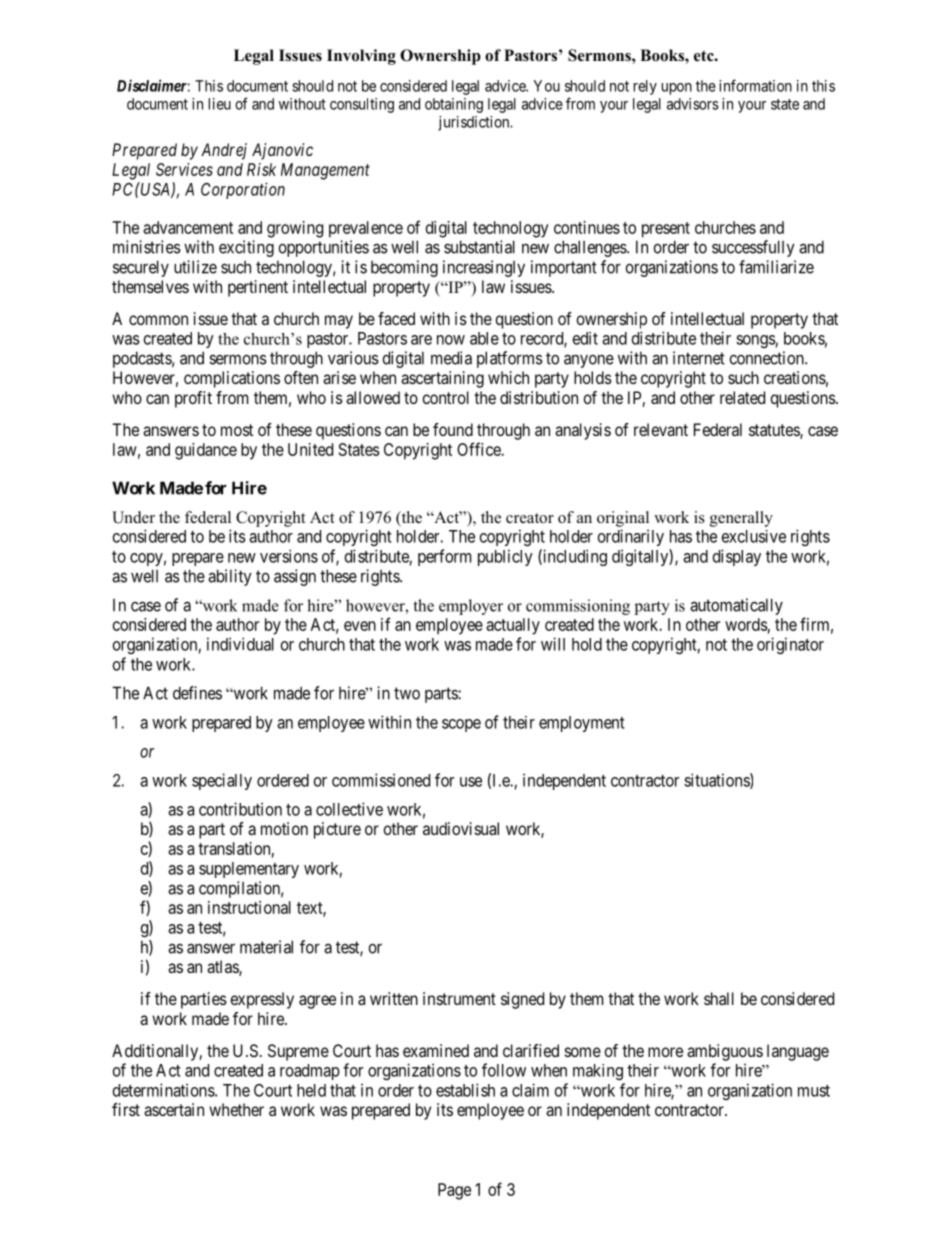 Image resolution: width=952 pixels, height=1233 pixels. I want to click on obtaining, so click(454, 105).
